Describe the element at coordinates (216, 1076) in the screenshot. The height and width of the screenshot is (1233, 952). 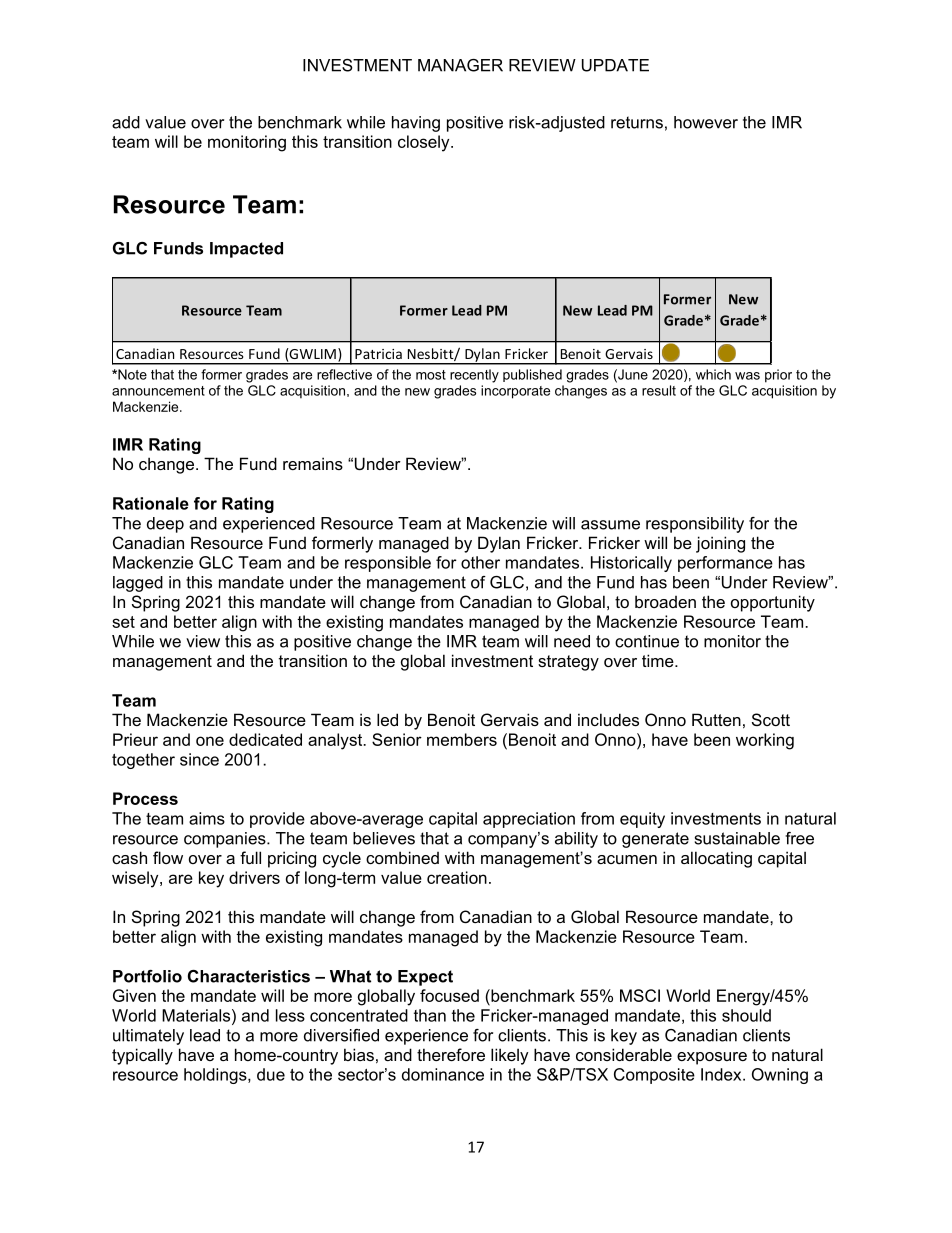
I see `holdings` at that location.
